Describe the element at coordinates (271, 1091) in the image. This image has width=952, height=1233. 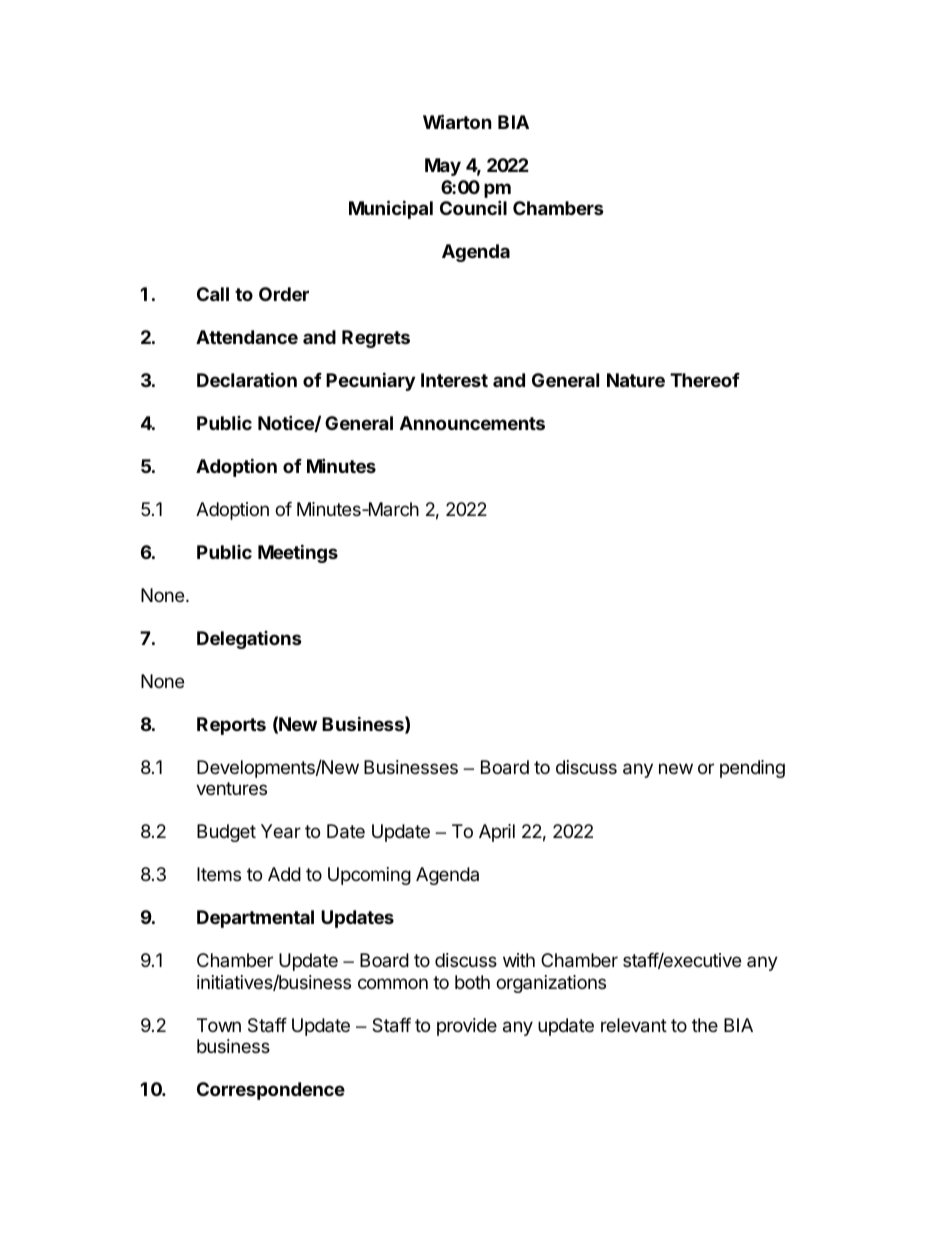
I see `Correspondence` at that location.
